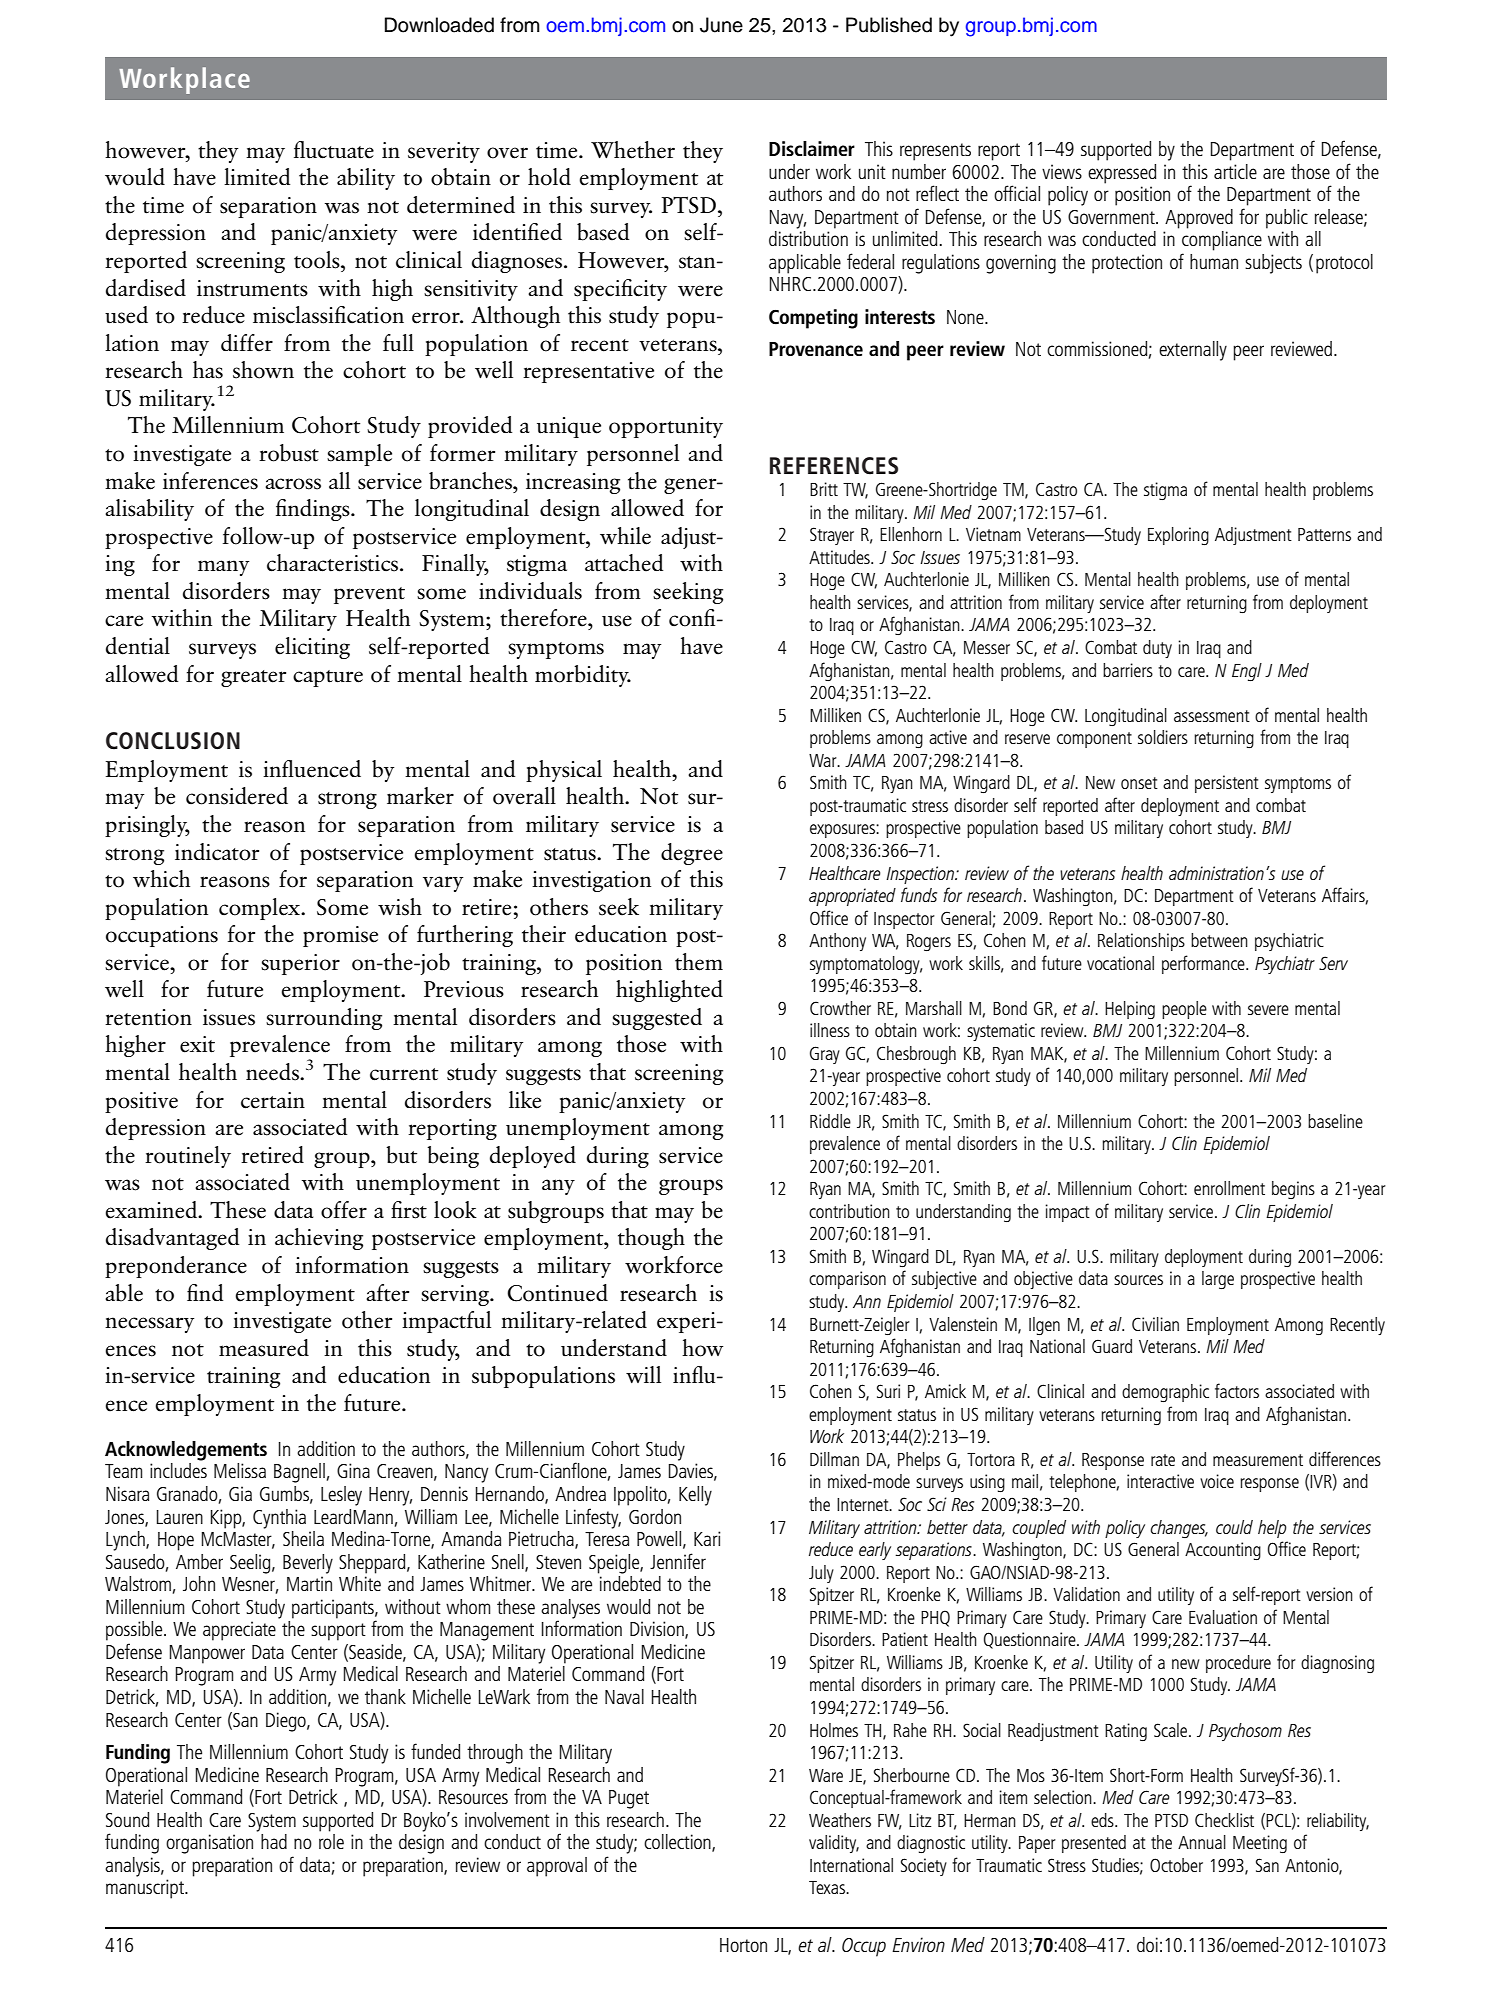 The width and height of the document is (1492, 1989). Describe the element at coordinates (847, 1280) in the document. I see `comparison` at that location.
